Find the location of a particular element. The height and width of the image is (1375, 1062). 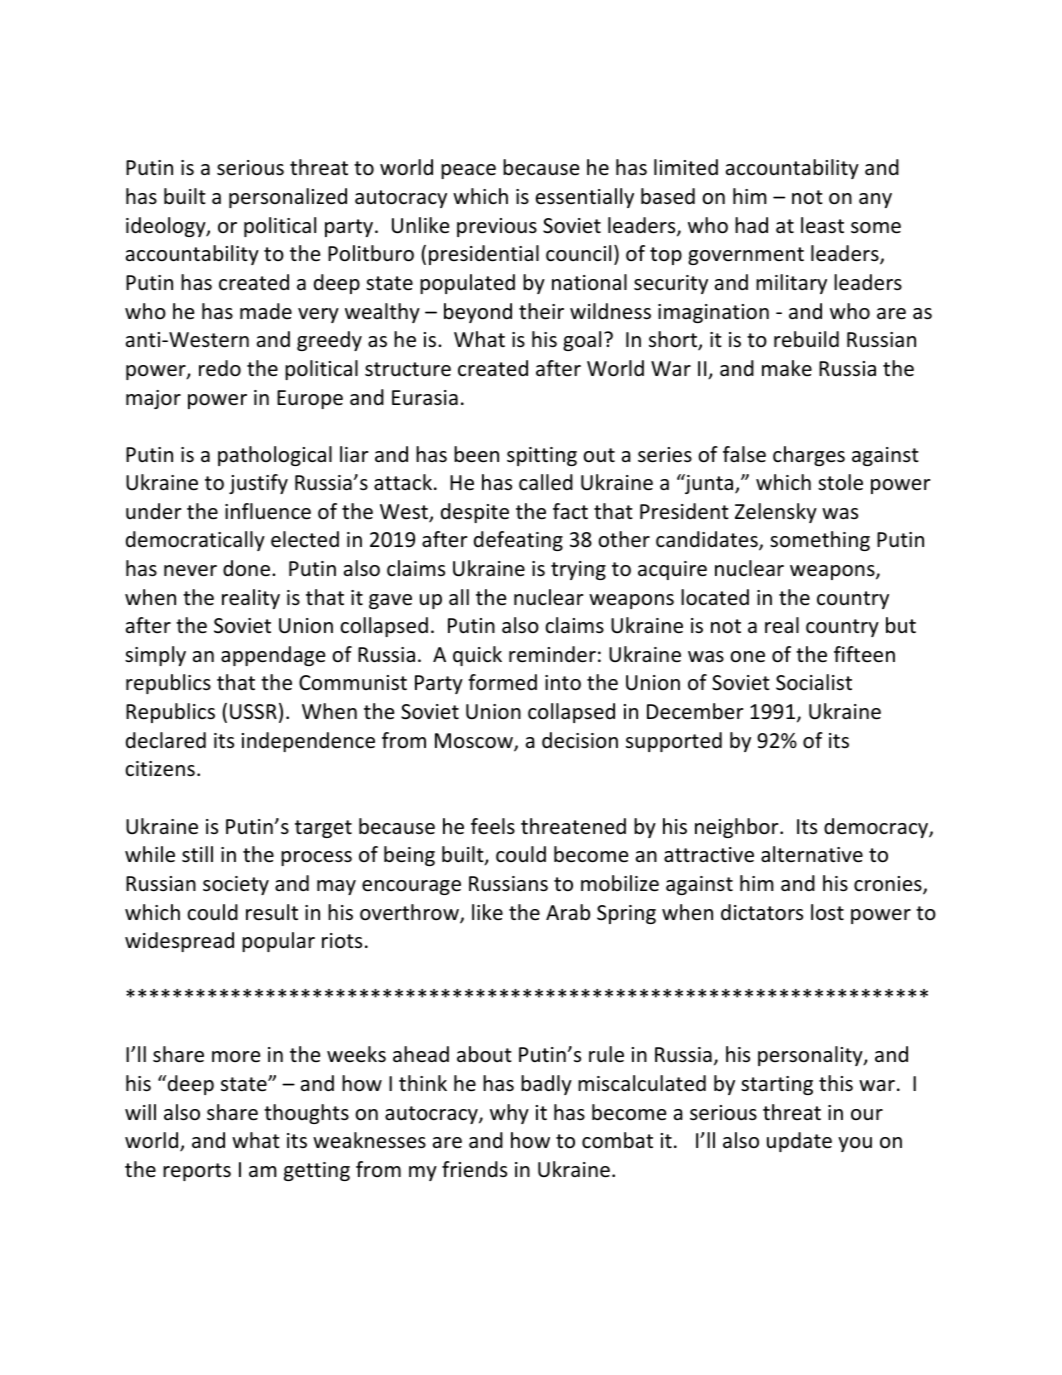

formed is located at coordinates (502, 682).
